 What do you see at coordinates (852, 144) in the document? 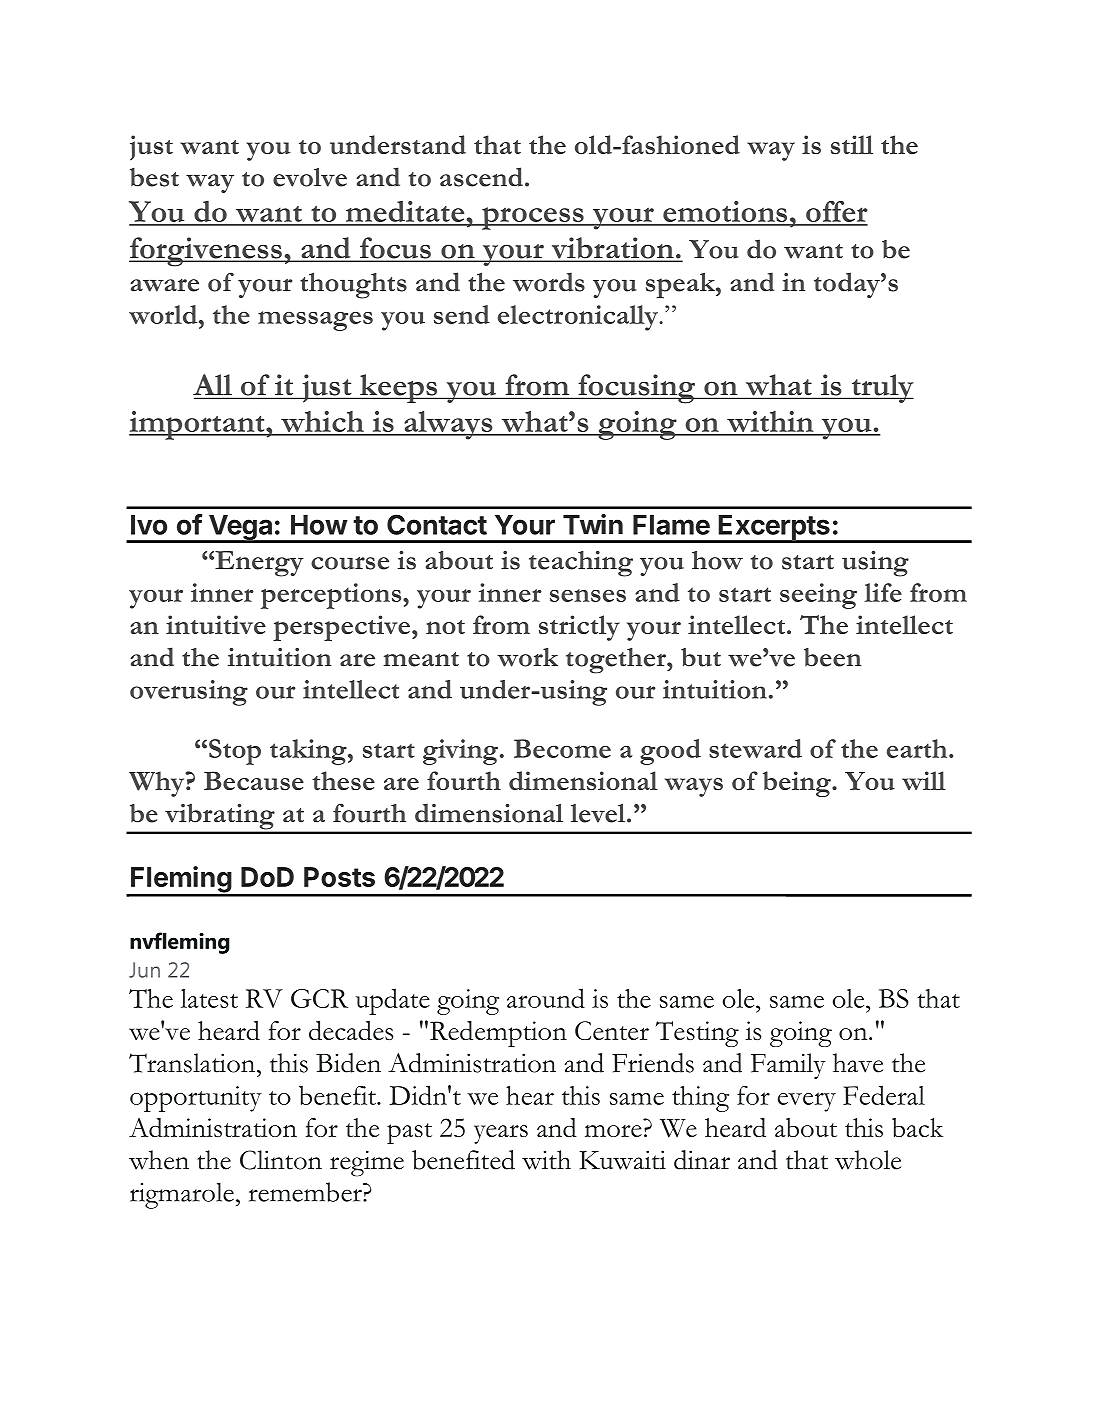
I see `still` at bounding box center [852, 144].
